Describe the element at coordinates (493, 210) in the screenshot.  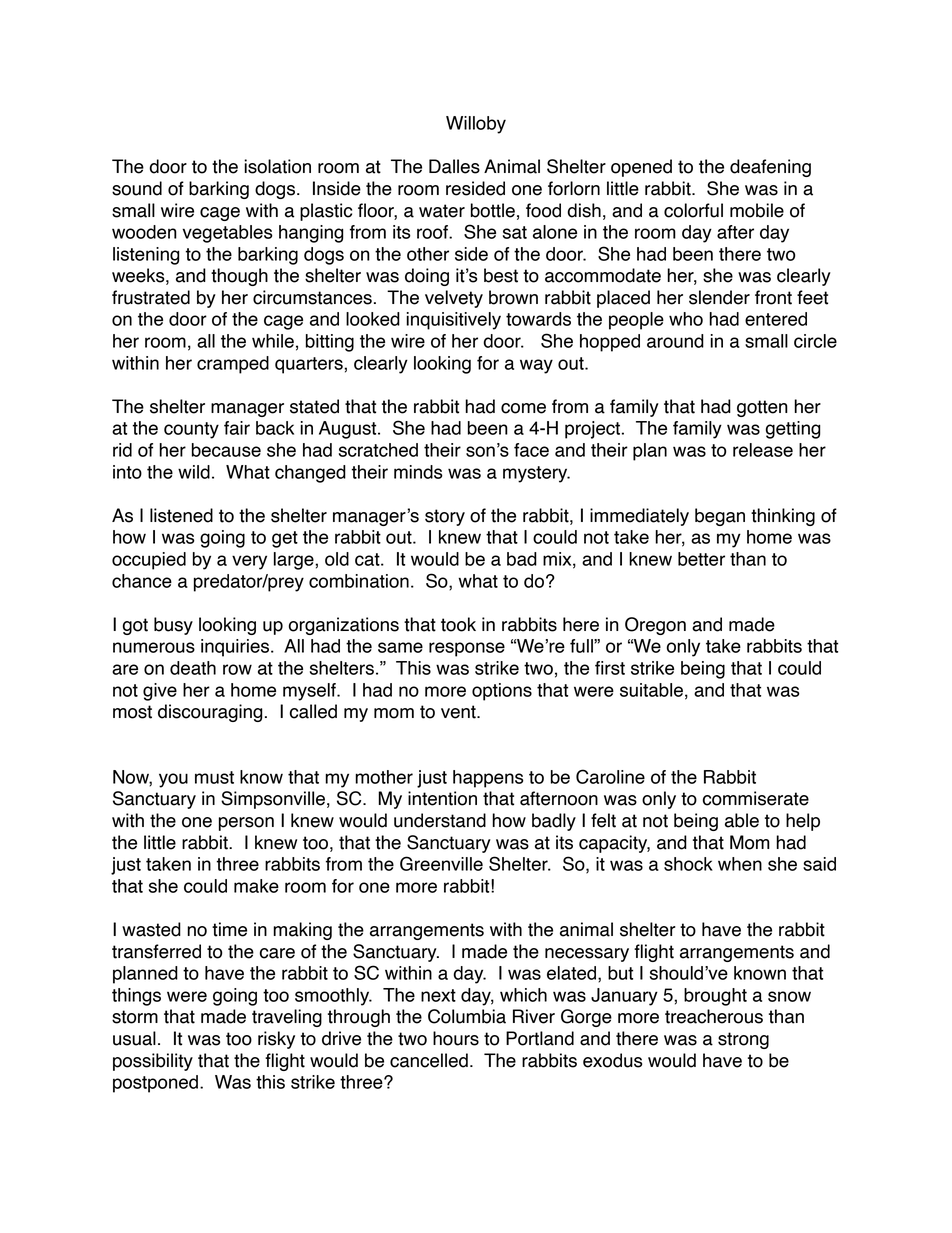
I see `bottle` at that location.
